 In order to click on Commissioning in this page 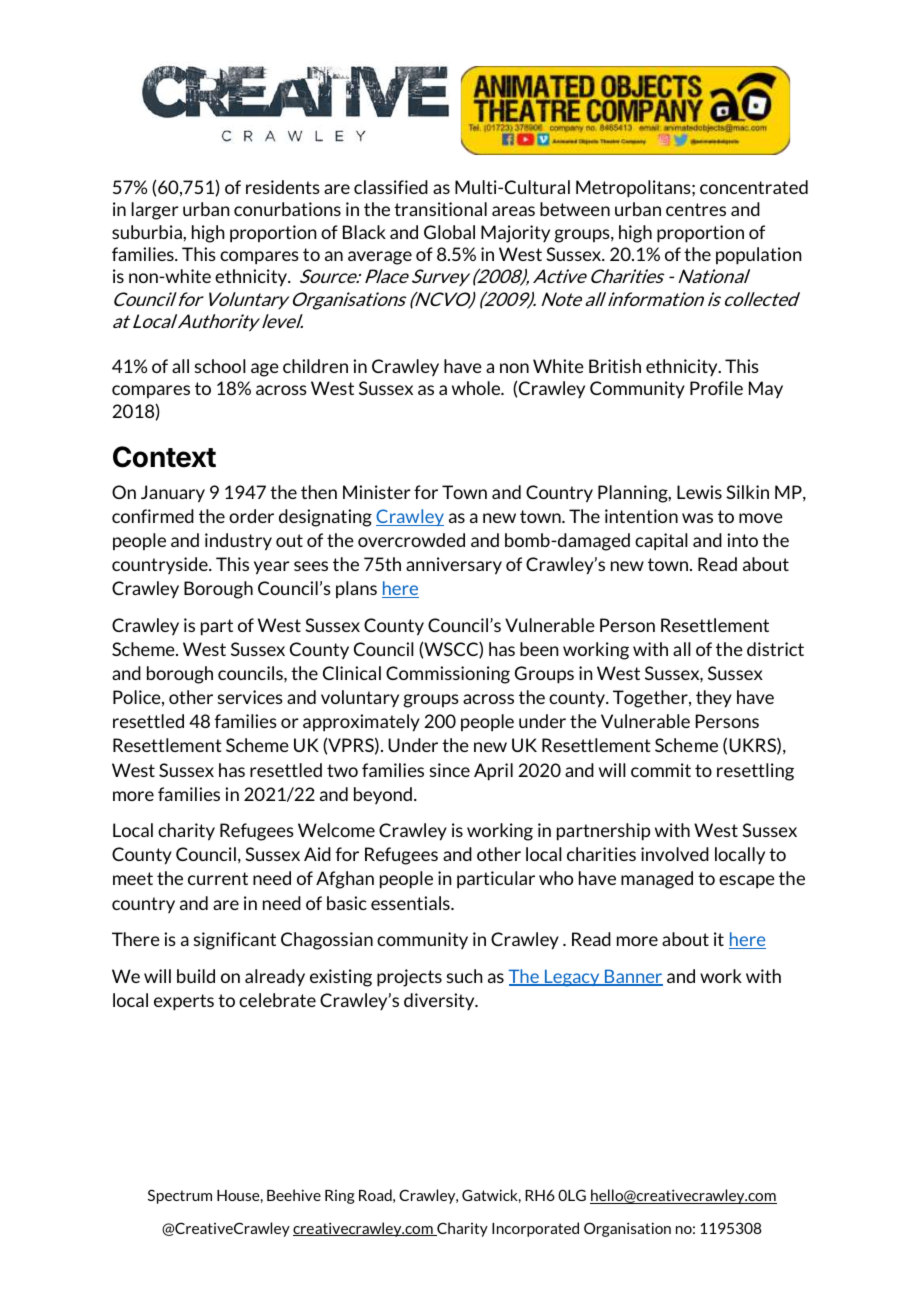, I will do `click(448, 675)`.
